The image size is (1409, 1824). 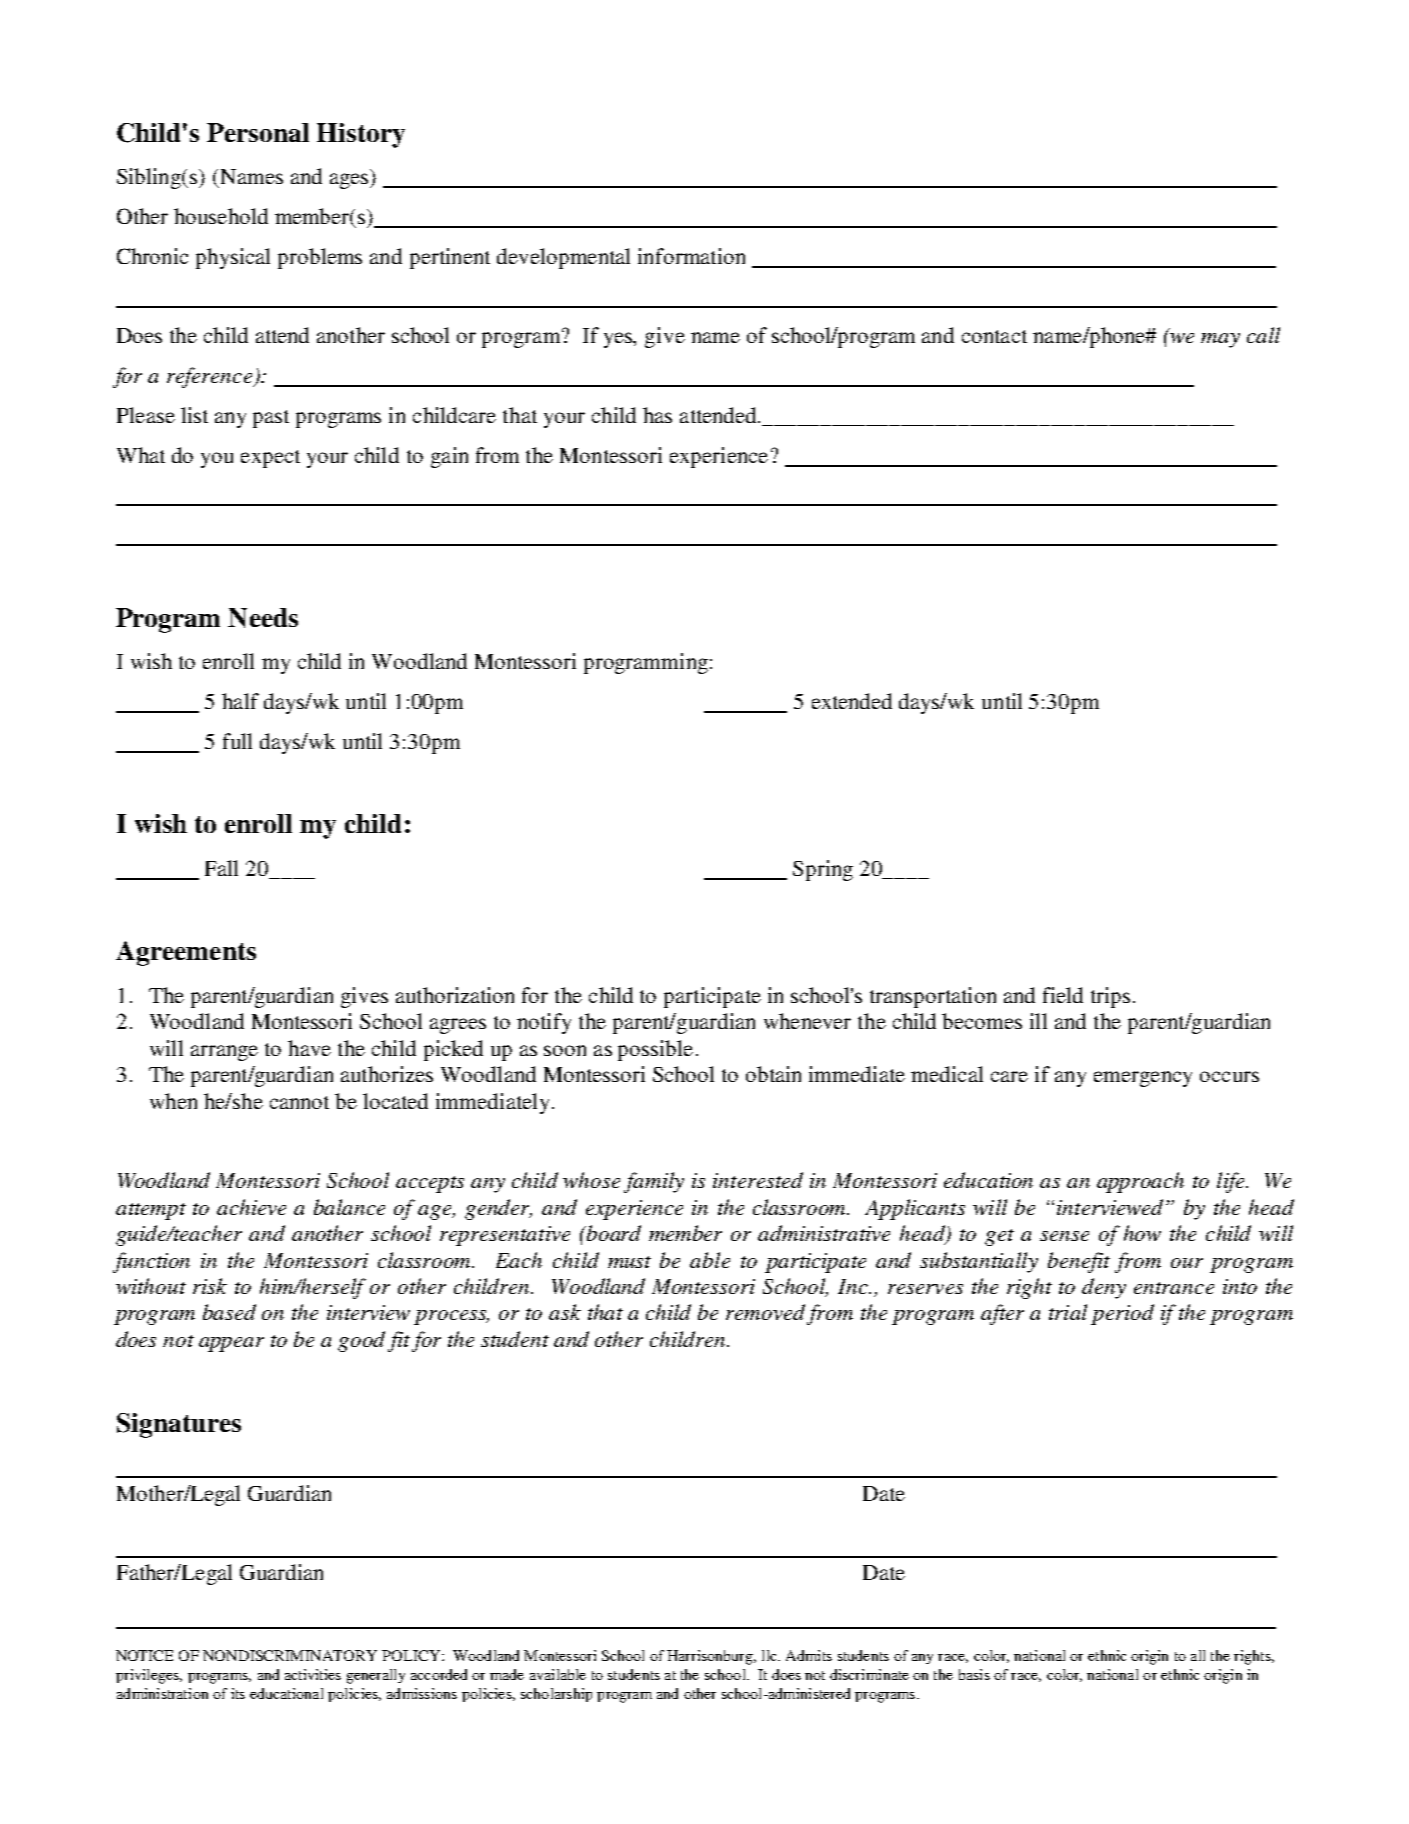 I want to click on basis, so click(x=974, y=1674).
